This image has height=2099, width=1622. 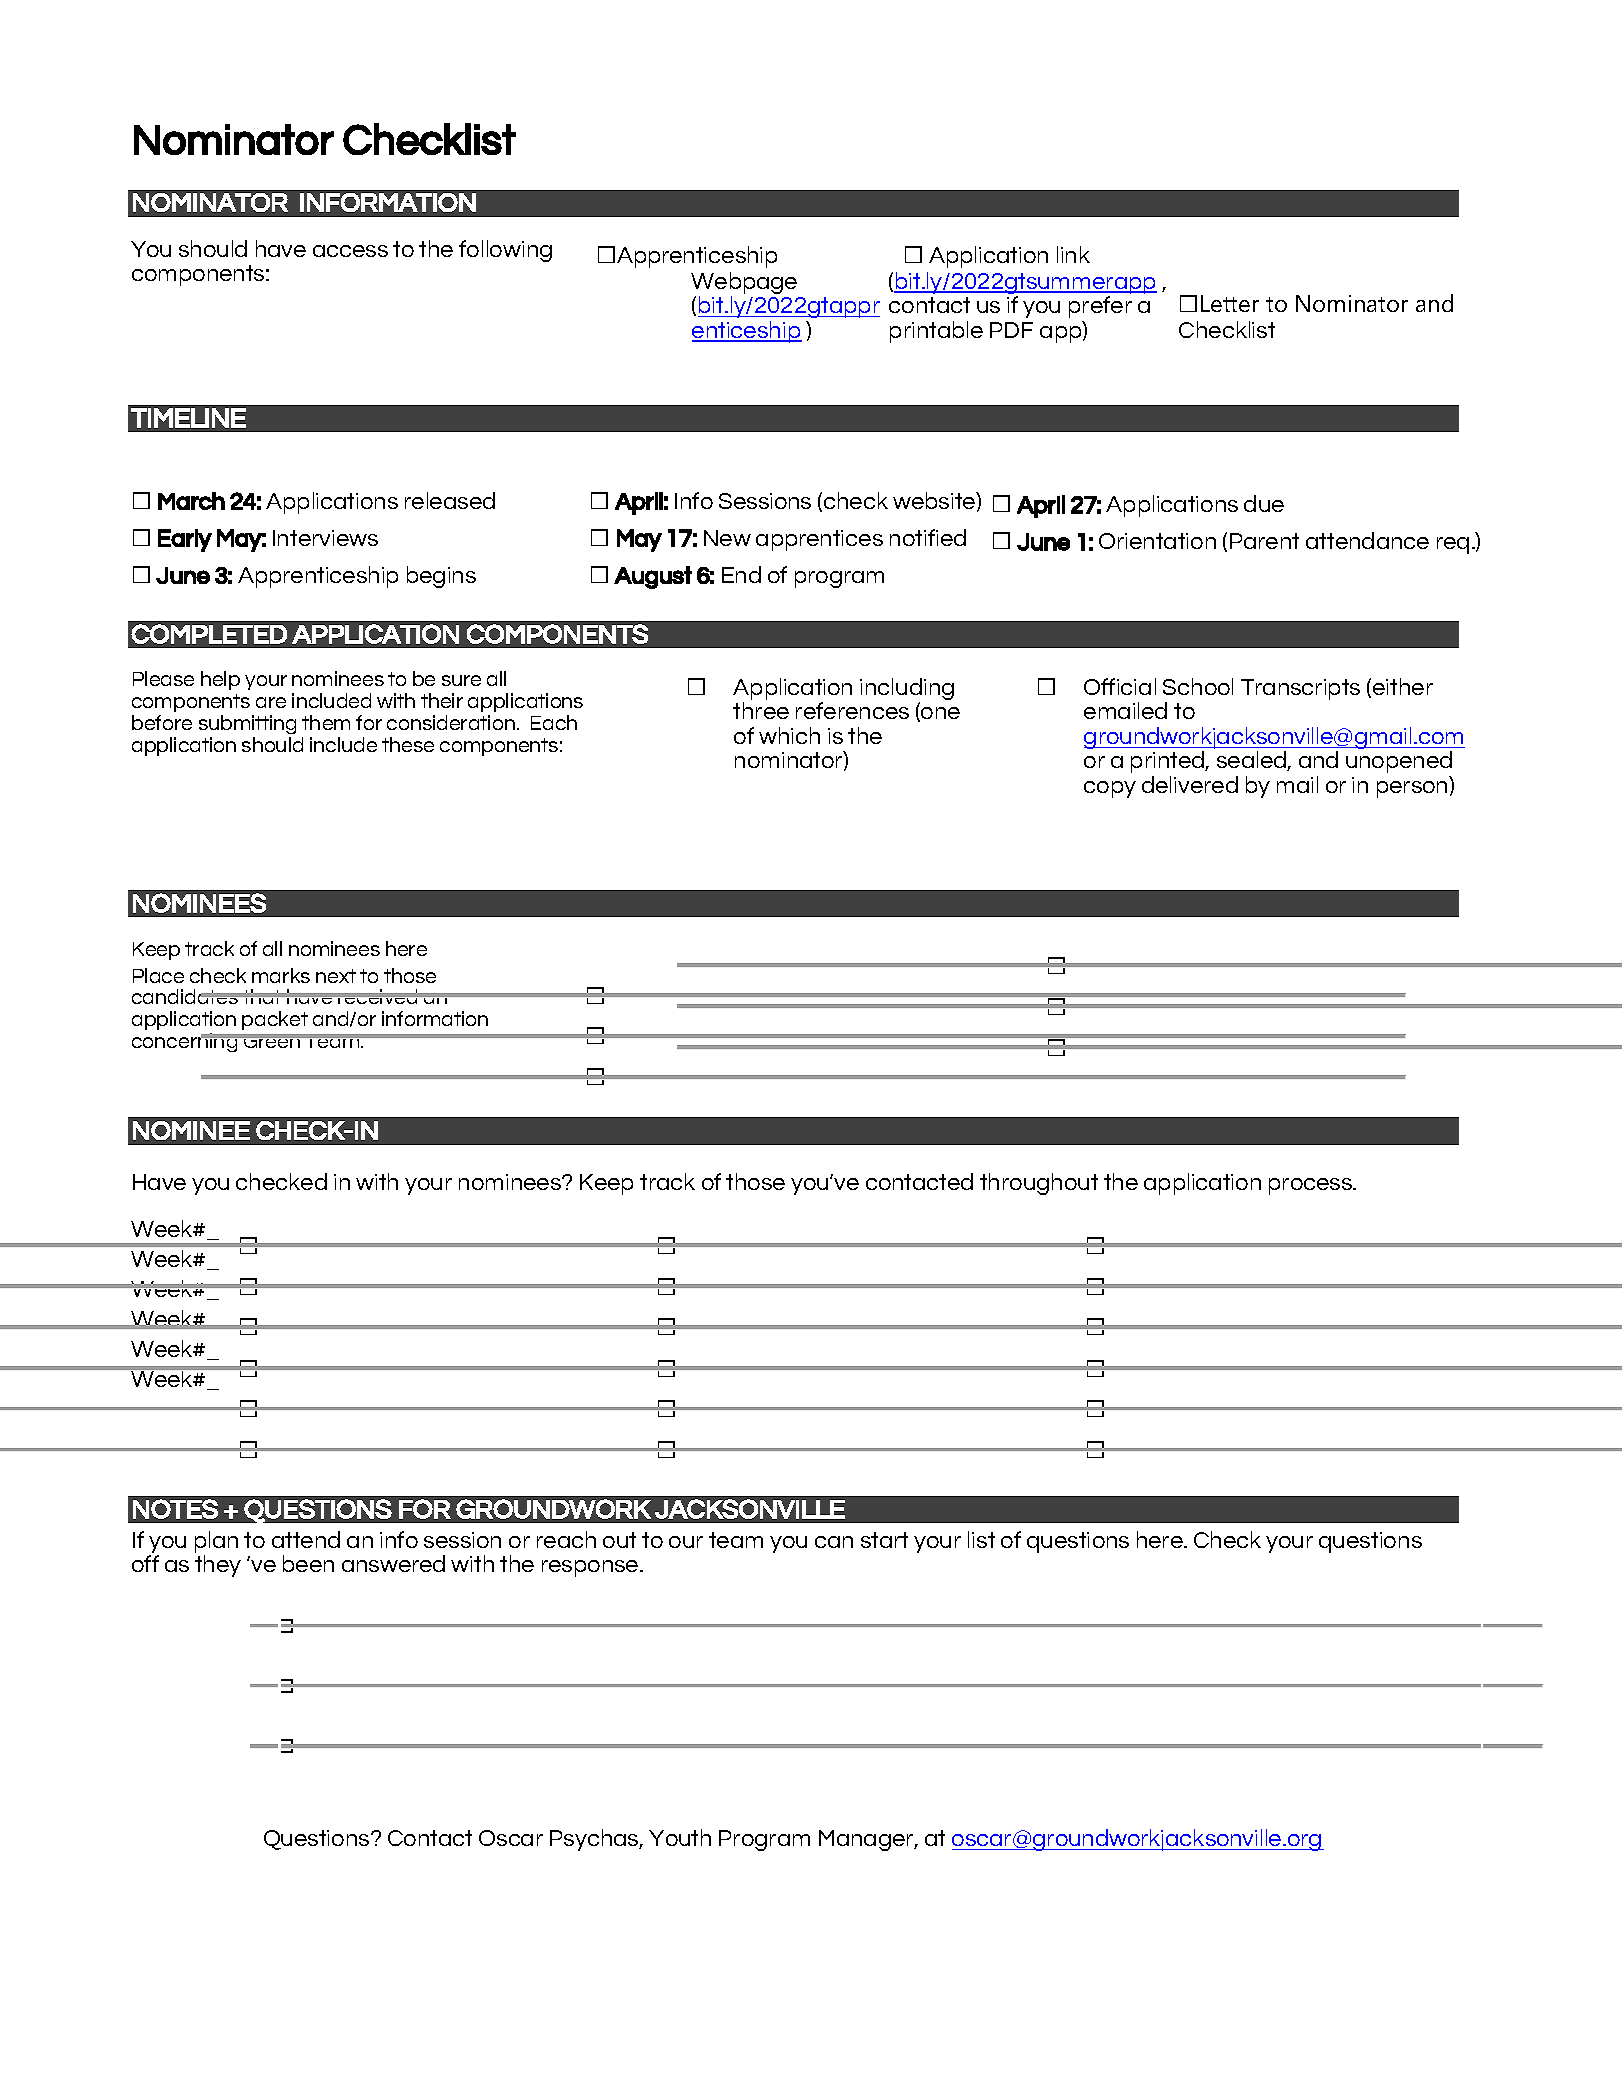 I want to click on Letter, so click(x=1230, y=303).
